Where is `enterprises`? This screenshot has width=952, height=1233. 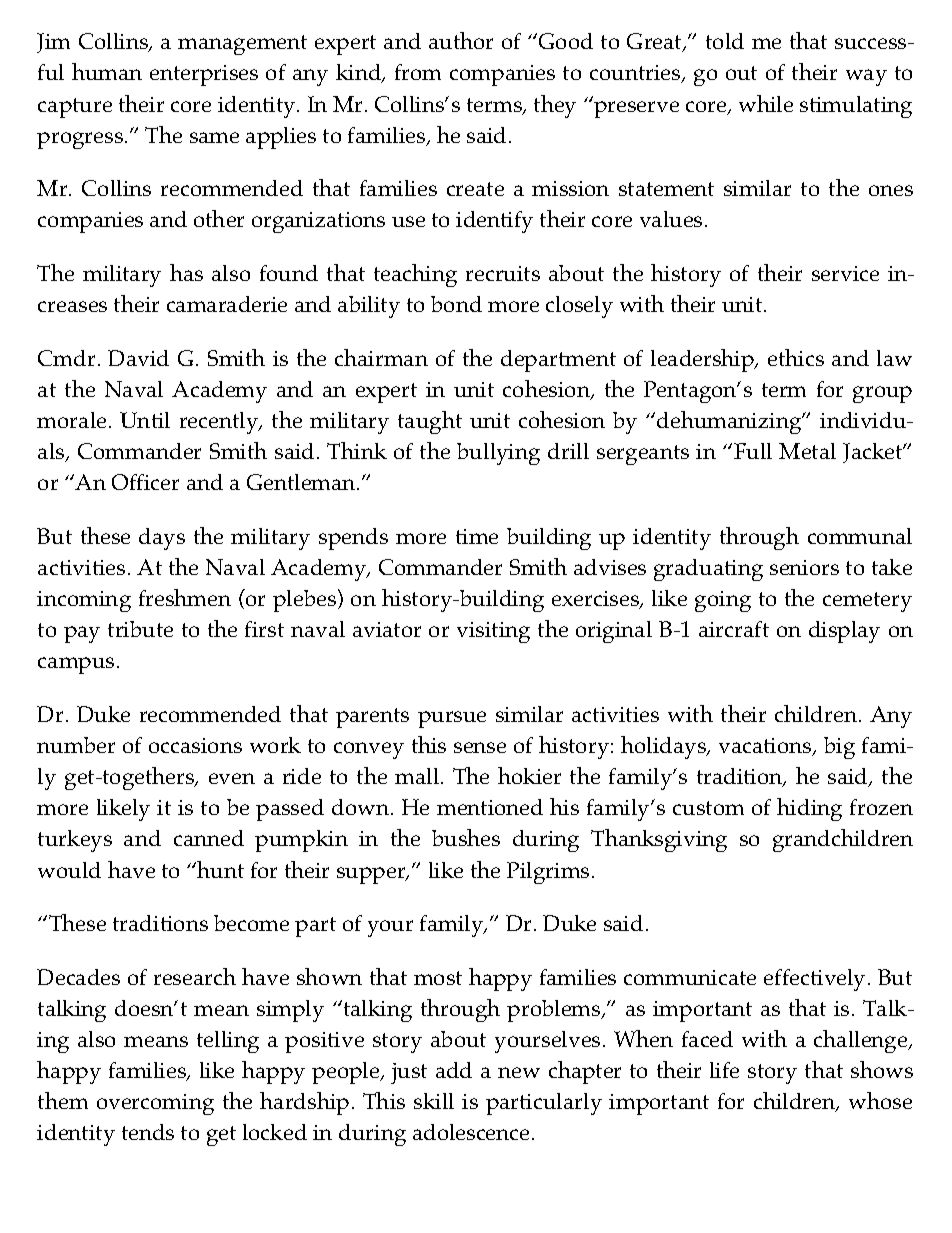 enterprises is located at coordinates (204, 75).
